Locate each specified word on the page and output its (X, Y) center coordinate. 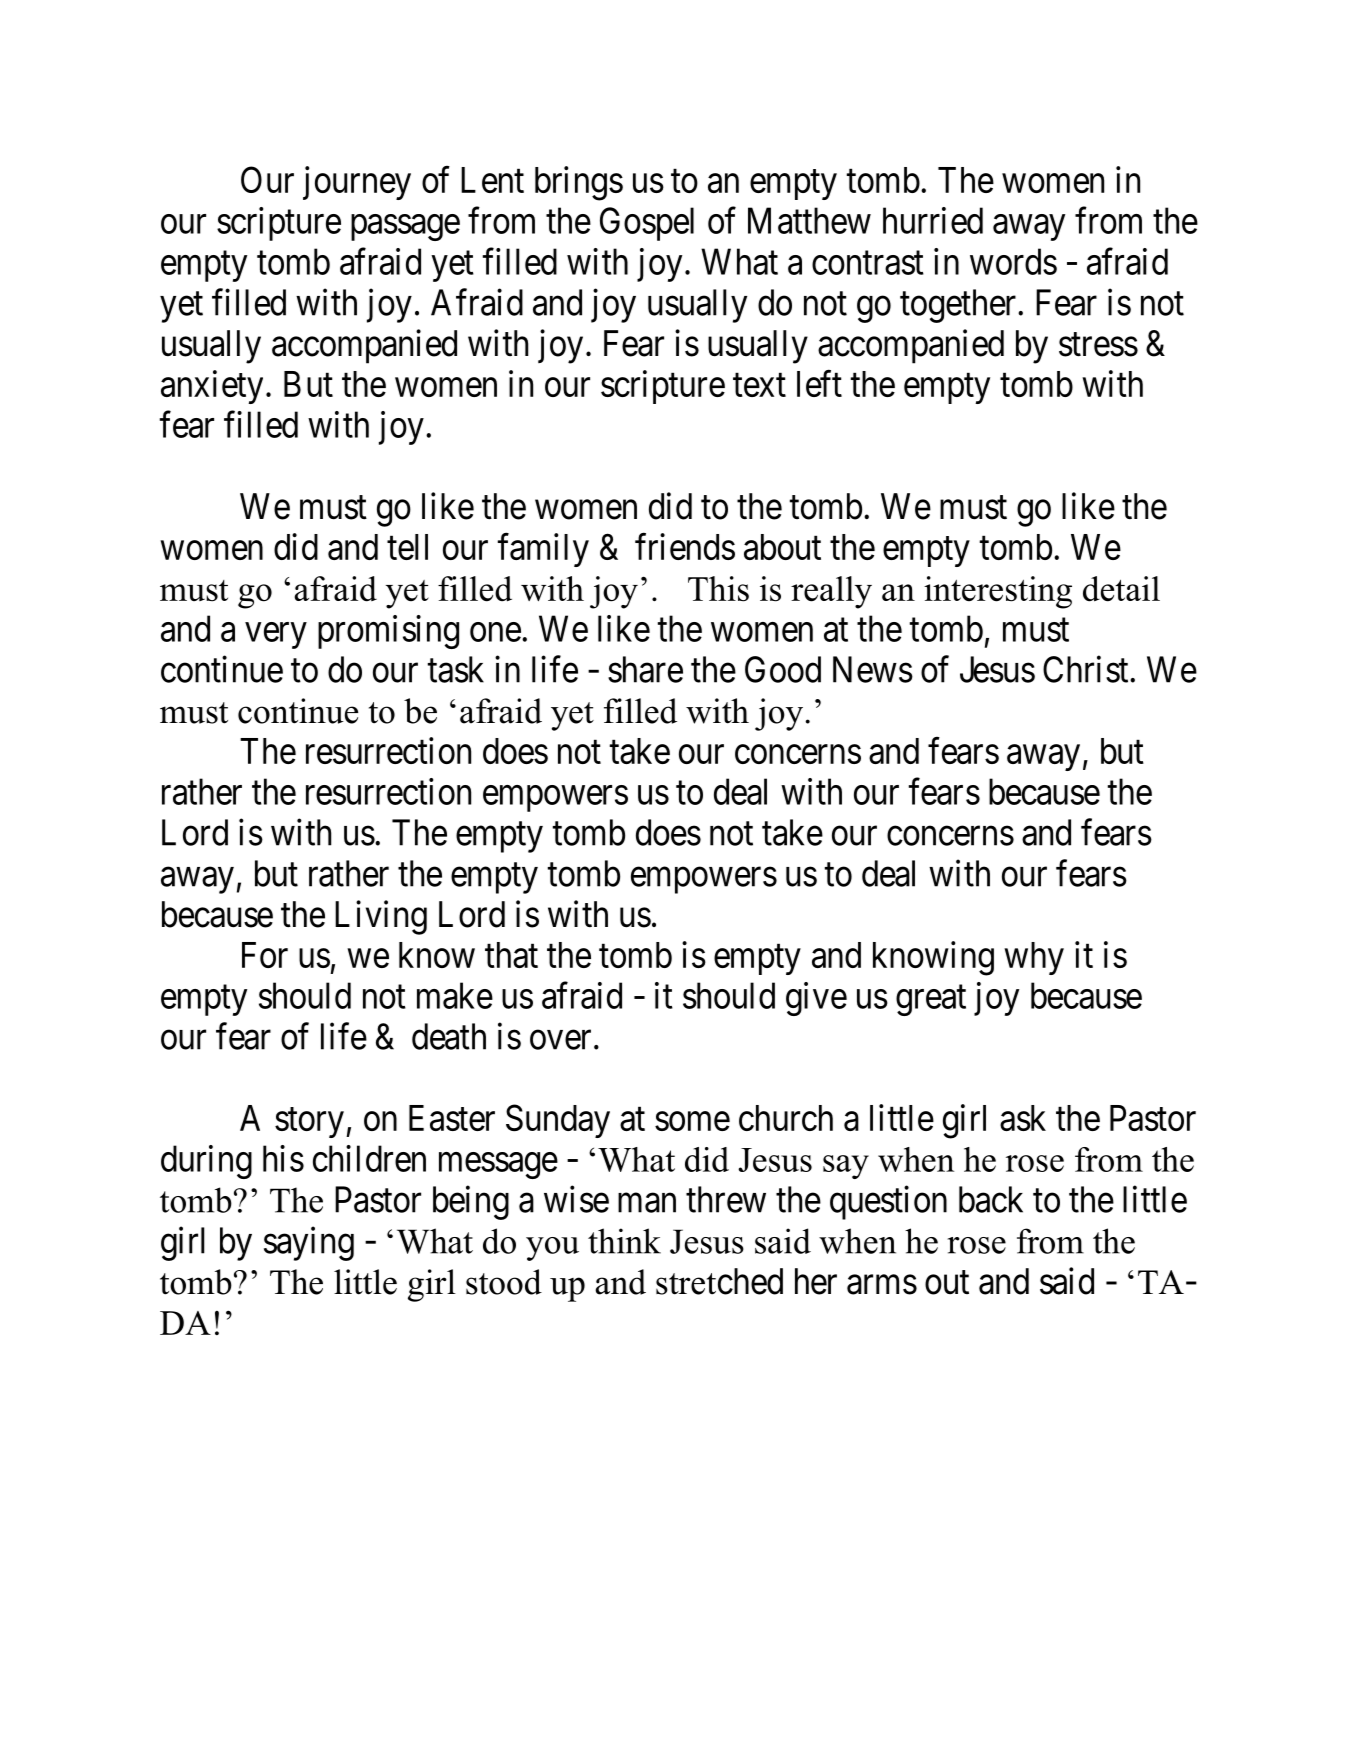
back (991, 1199)
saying (309, 1243)
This (718, 589)
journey (357, 183)
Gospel (647, 224)
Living (381, 917)
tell (407, 547)
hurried (933, 220)
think (624, 1241)
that (511, 955)
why (1034, 958)
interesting (998, 592)
